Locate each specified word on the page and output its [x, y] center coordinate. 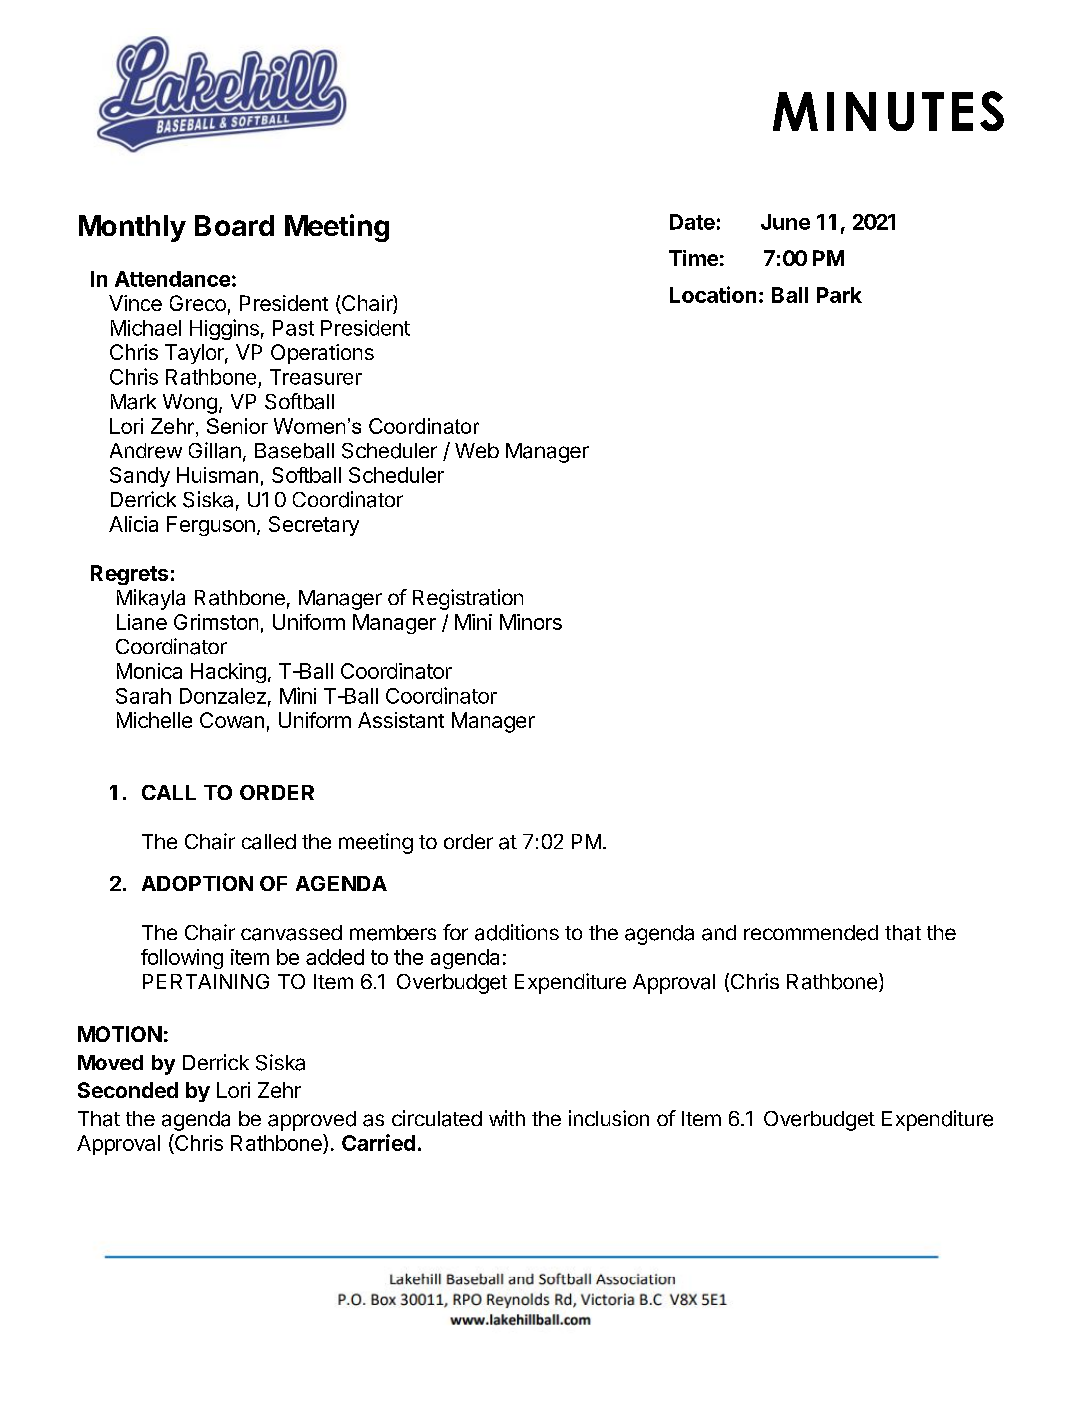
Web [477, 450]
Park [839, 295]
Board [234, 225]
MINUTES [888, 111]
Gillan [215, 450]
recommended [811, 933]
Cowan [232, 720]
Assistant [401, 720]
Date [692, 222]
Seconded [128, 1090]
